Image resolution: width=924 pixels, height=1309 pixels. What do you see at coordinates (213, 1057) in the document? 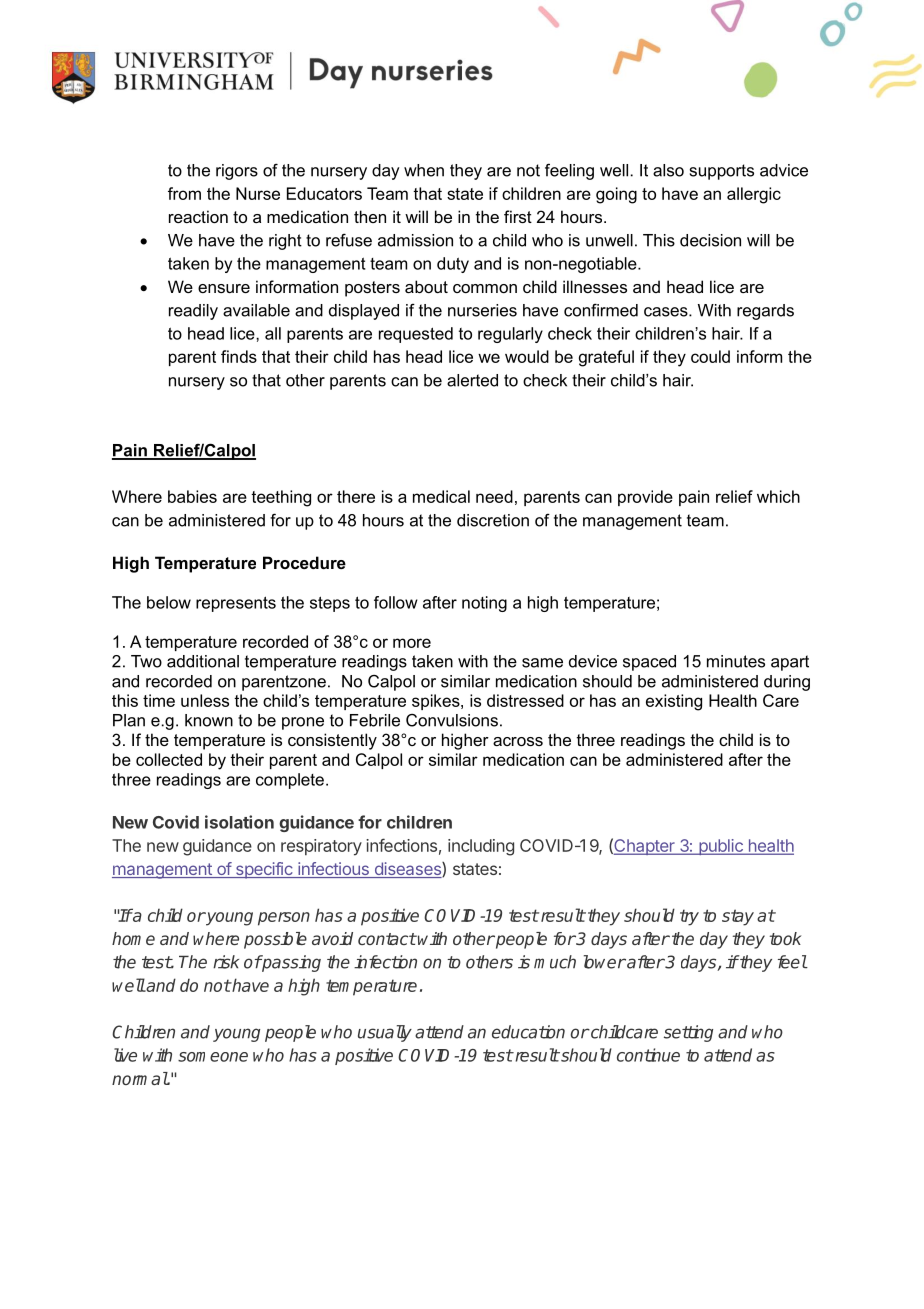
I see `someone` at bounding box center [213, 1057].
